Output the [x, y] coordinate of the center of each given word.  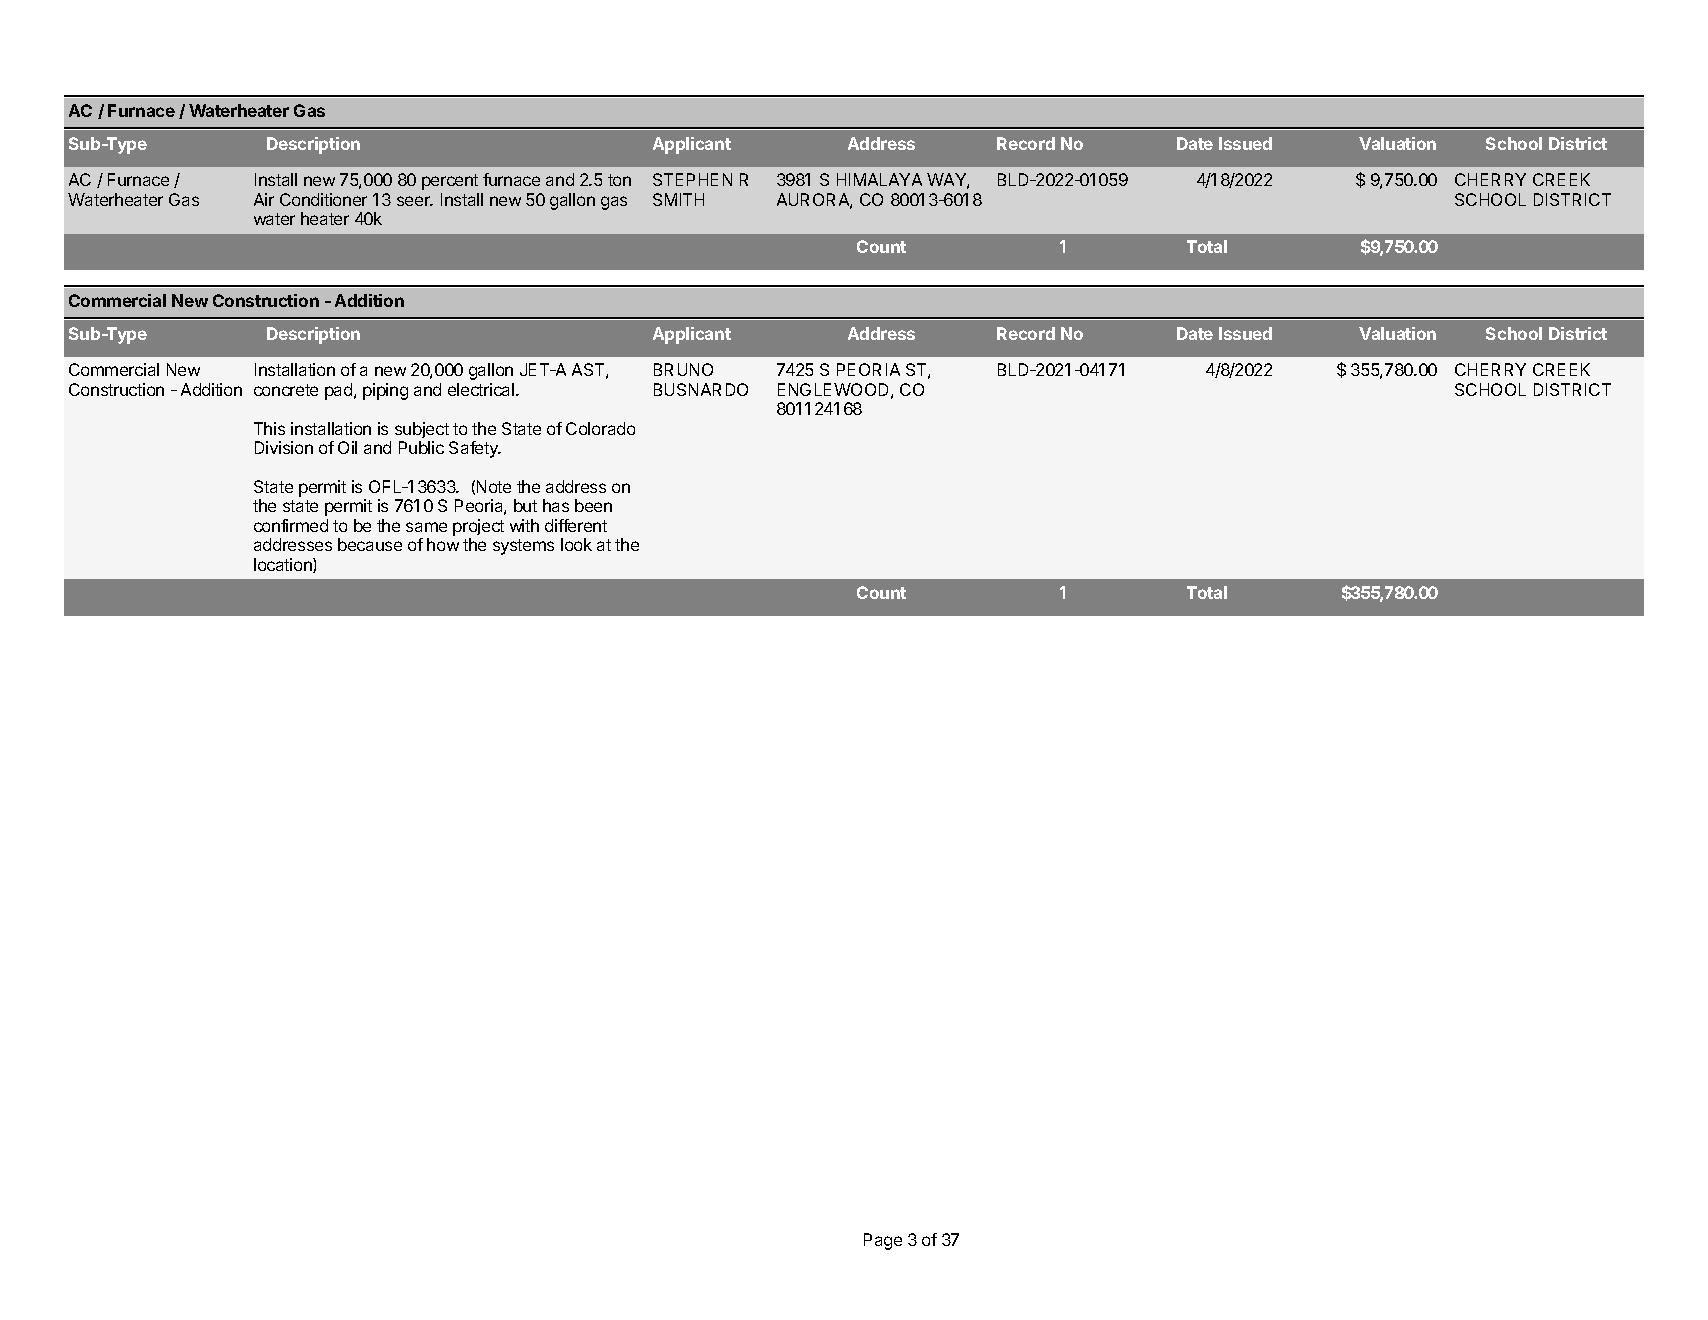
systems [523, 547]
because [370, 544]
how [443, 544]
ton [619, 180]
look [576, 544]
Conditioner [323, 199]
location [284, 565]
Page [883, 1241]
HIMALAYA [879, 179]
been [593, 505]
